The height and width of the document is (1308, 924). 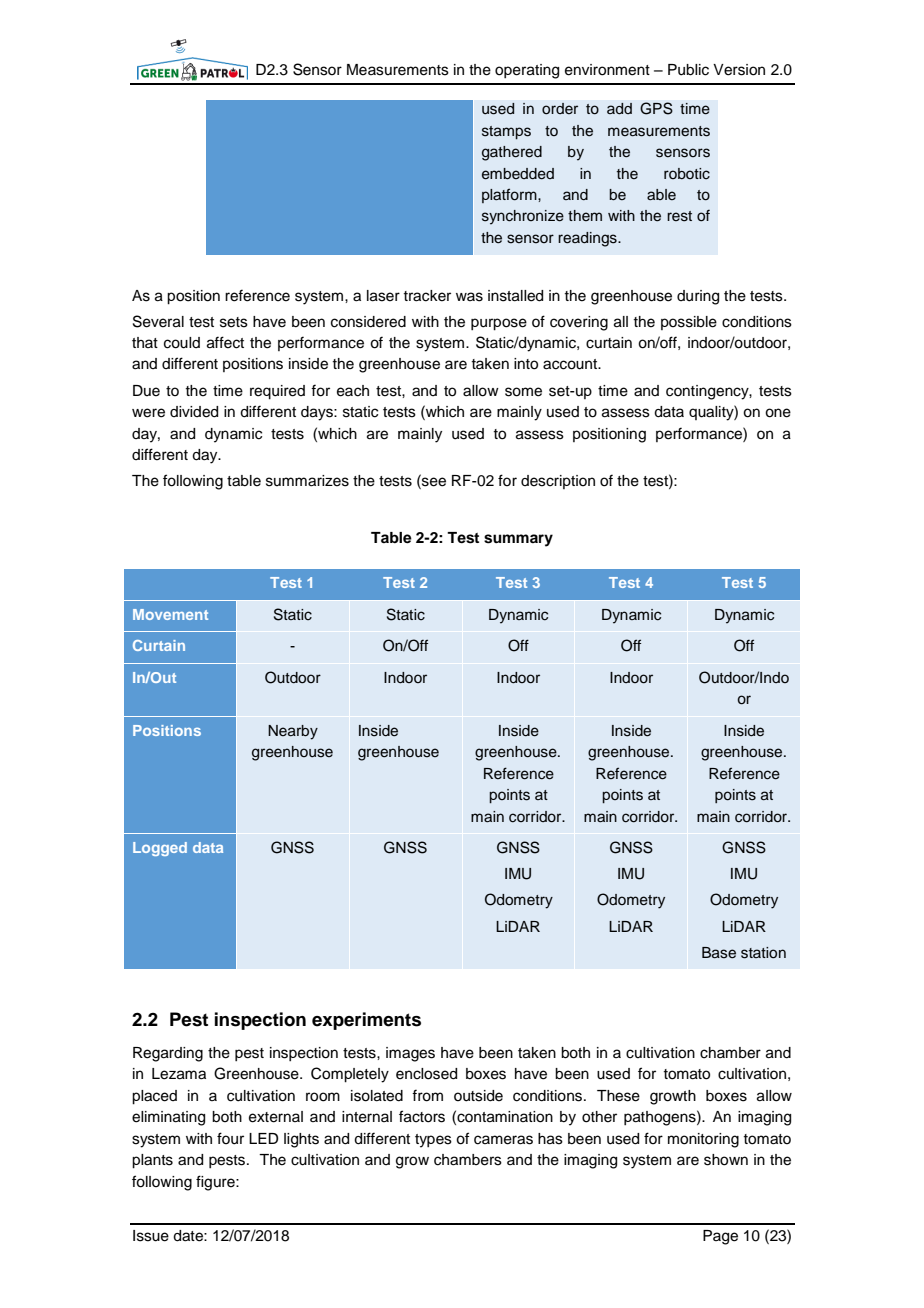 I want to click on Regarding, so click(x=168, y=1054).
